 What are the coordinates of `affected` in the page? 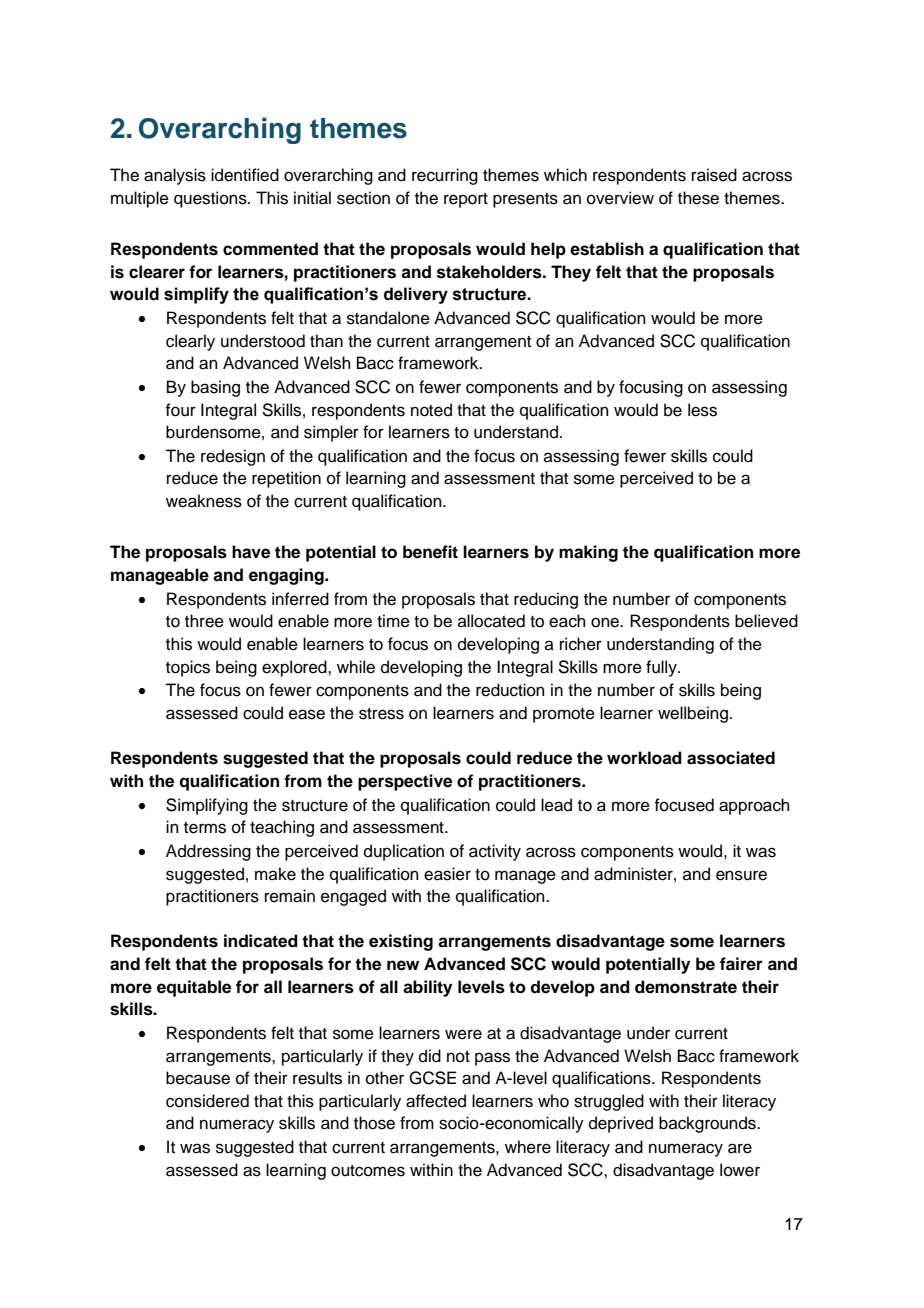 It's located at (436, 1101).
